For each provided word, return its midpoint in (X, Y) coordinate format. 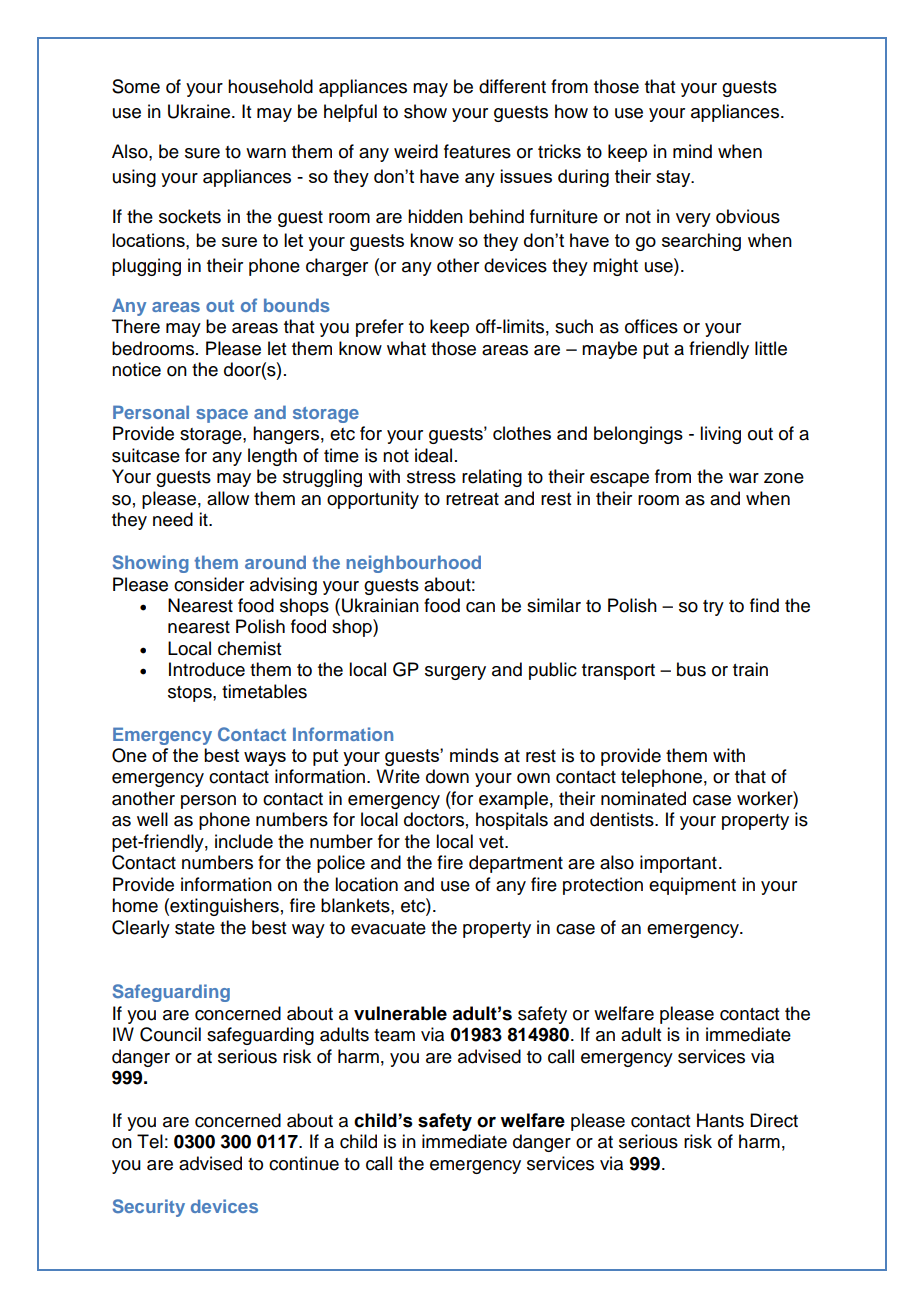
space (222, 416)
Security (149, 1208)
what (406, 348)
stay (674, 178)
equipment (692, 886)
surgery (455, 673)
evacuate (388, 928)
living (720, 435)
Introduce (207, 669)
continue (304, 1163)
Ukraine (200, 111)
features (477, 151)
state (195, 928)
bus (691, 669)
